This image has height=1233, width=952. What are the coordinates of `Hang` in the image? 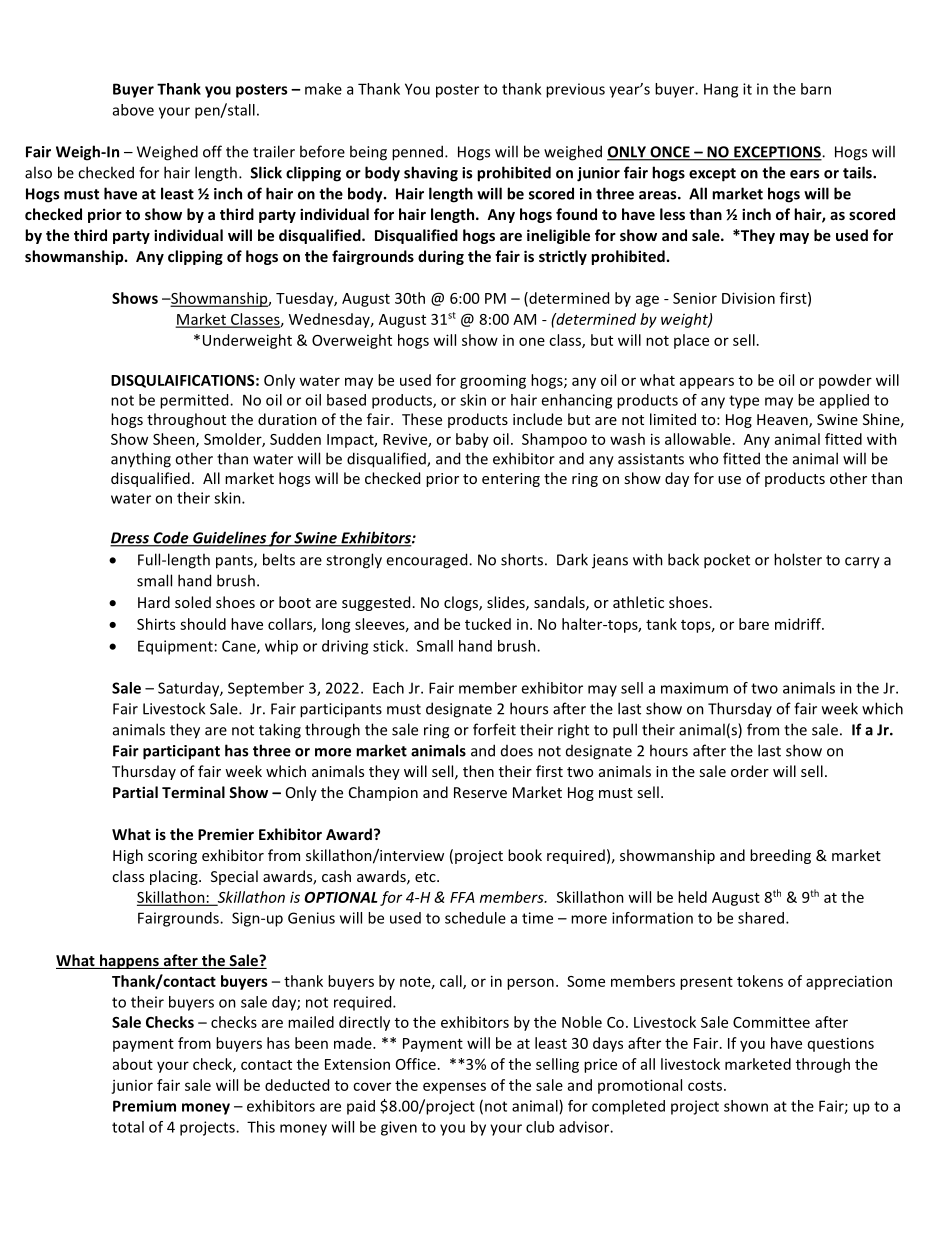 It's located at (721, 90).
